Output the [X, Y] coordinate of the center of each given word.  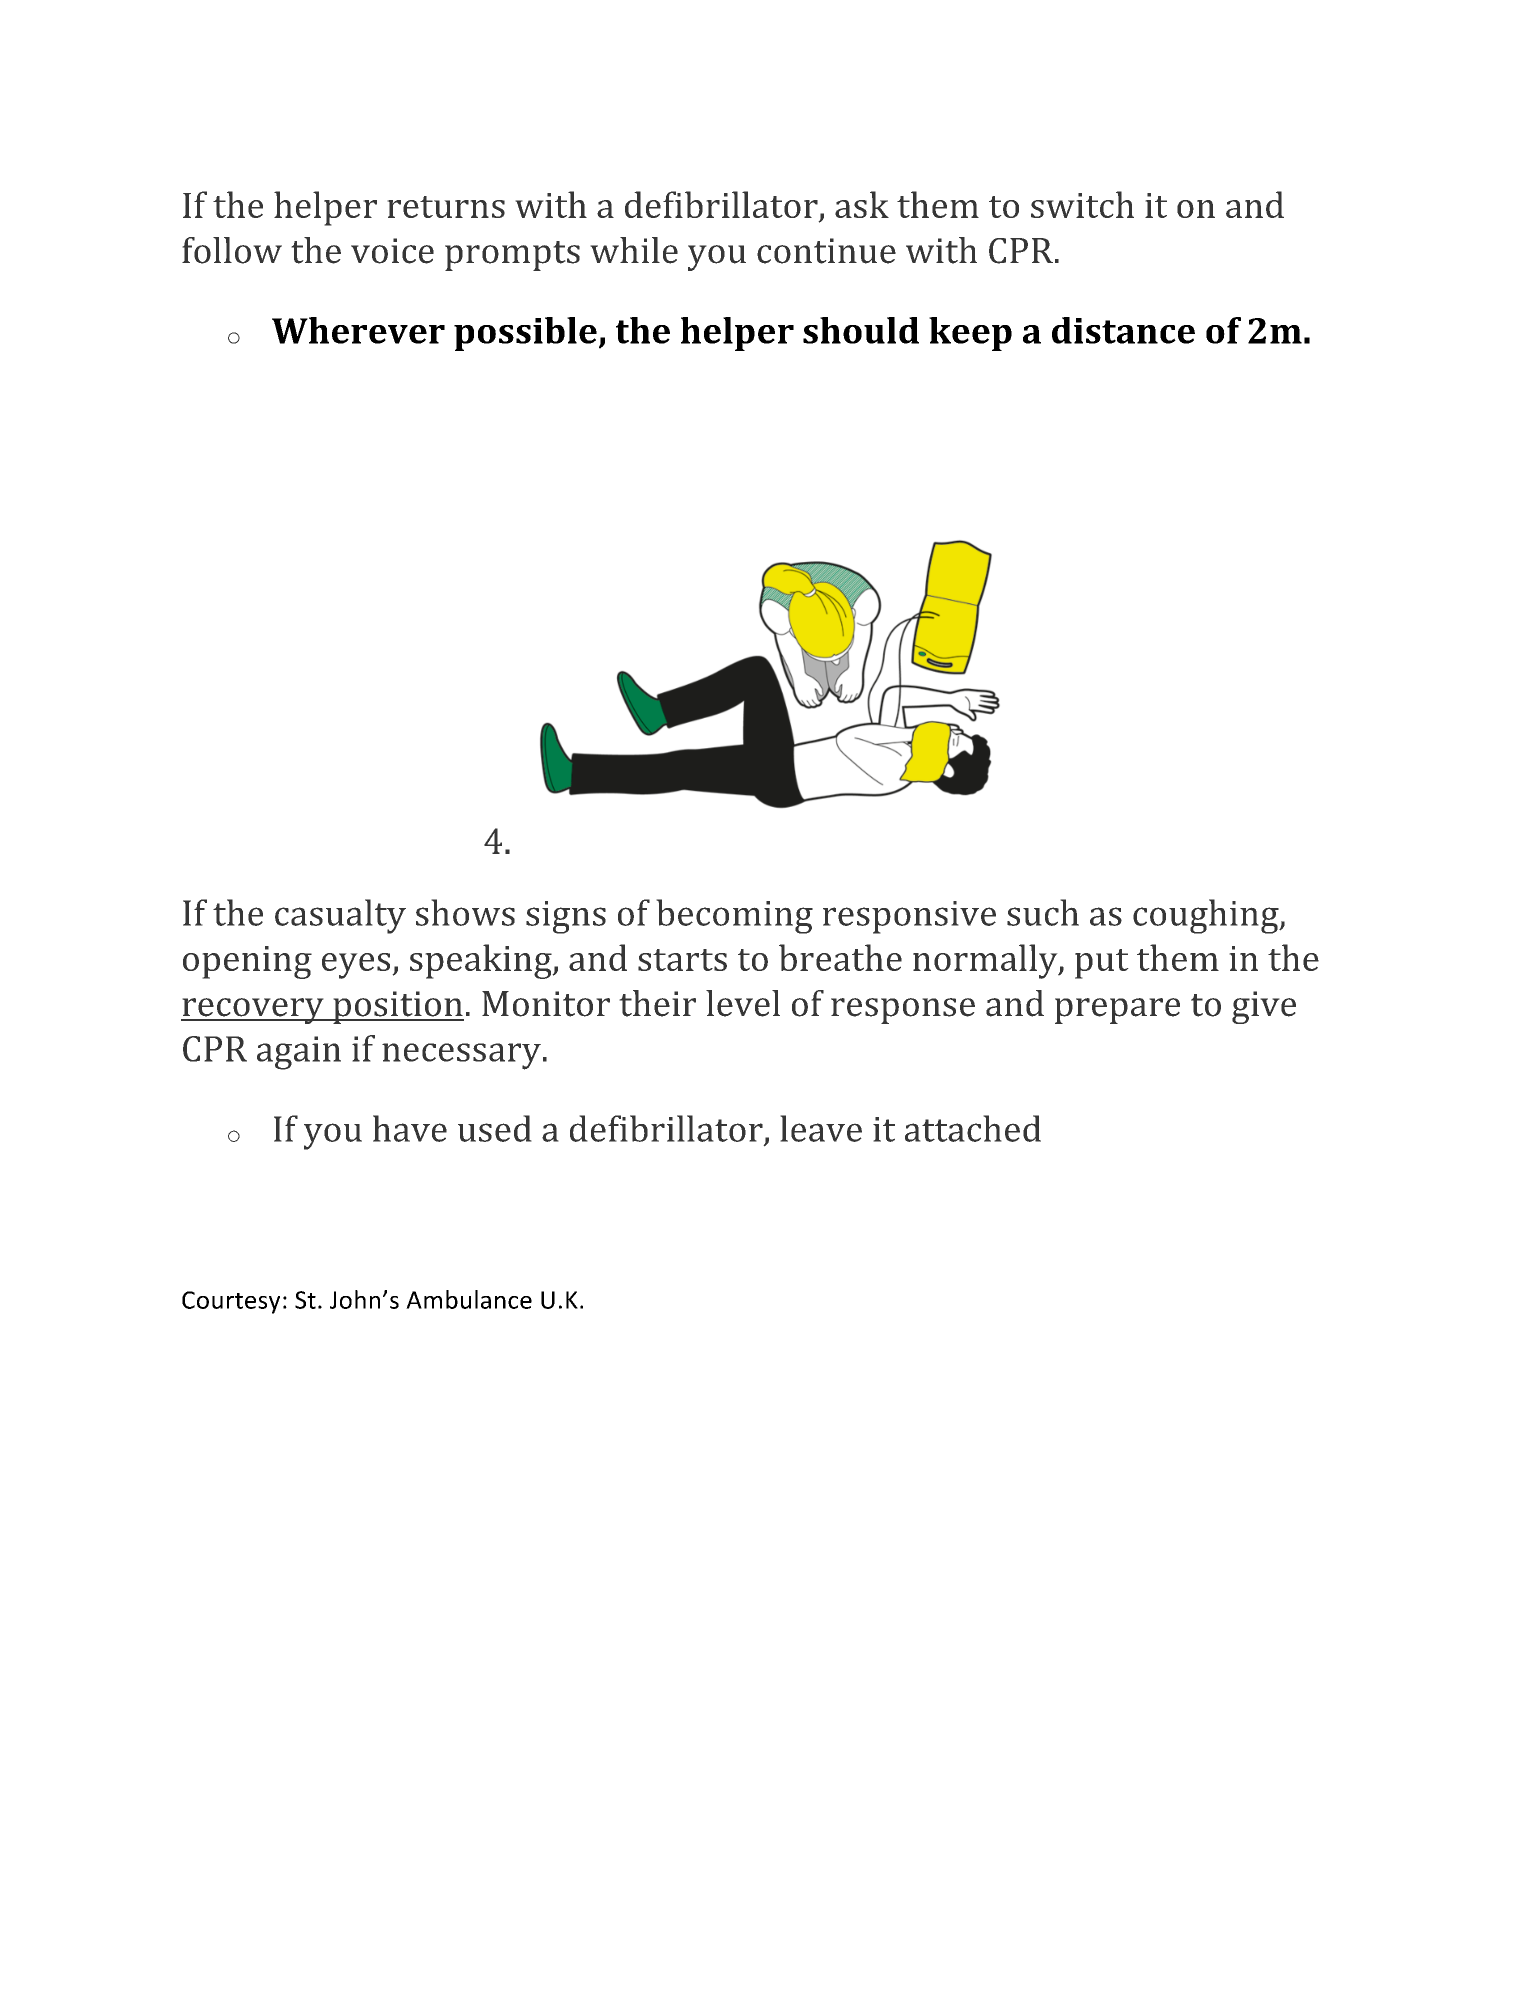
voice [392, 251]
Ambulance [469, 1299]
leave [821, 1128]
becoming [734, 916]
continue [826, 251]
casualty [340, 916]
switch [1082, 204]
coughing [1207, 916]
